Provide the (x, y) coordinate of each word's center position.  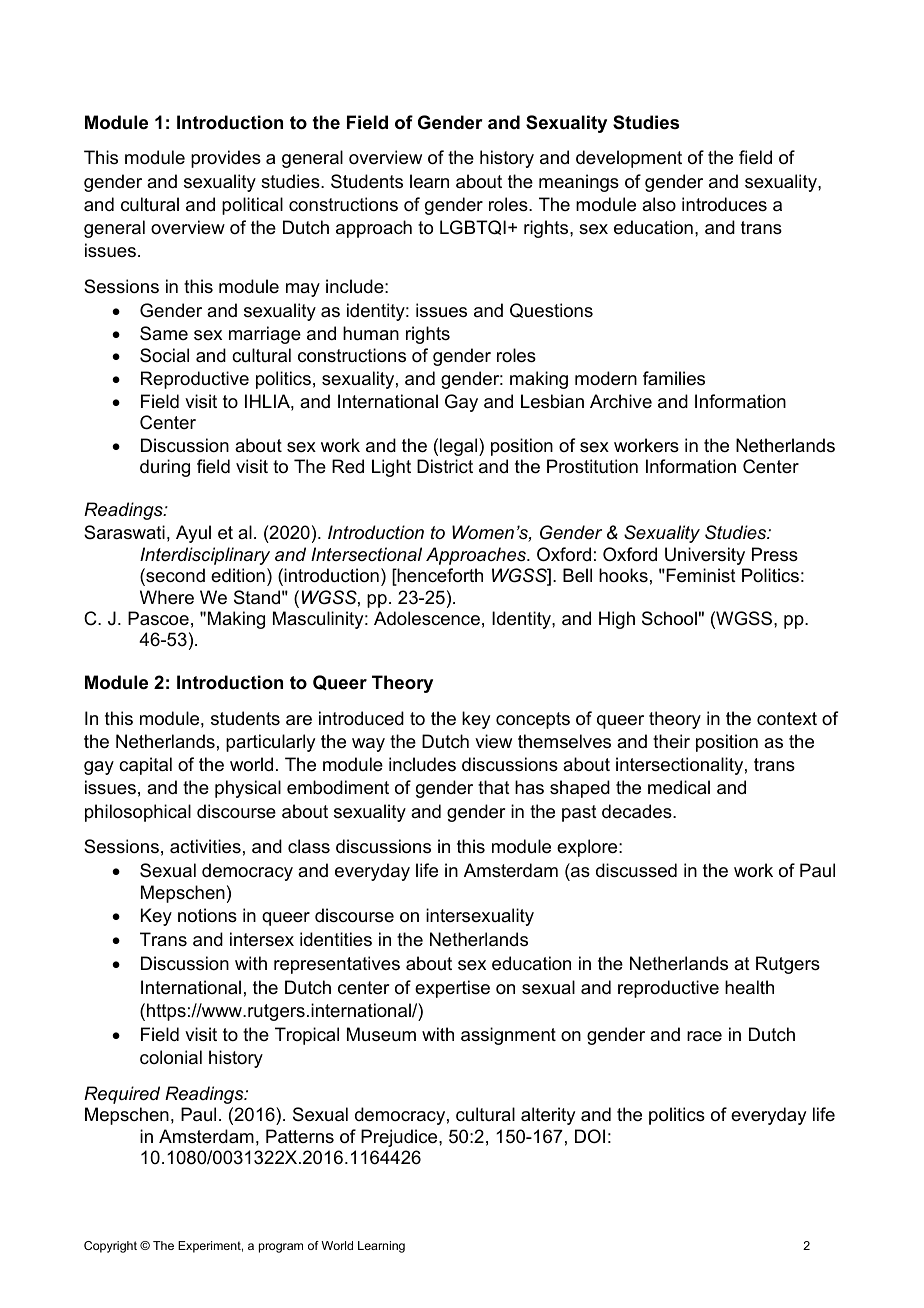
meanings (579, 183)
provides (226, 159)
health (749, 987)
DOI (590, 1136)
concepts (533, 720)
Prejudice (400, 1138)
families (674, 378)
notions (207, 915)
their (671, 741)
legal (460, 447)
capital (145, 766)
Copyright (110, 1247)
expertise (452, 989)
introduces (724, 204)
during (165, 468)
